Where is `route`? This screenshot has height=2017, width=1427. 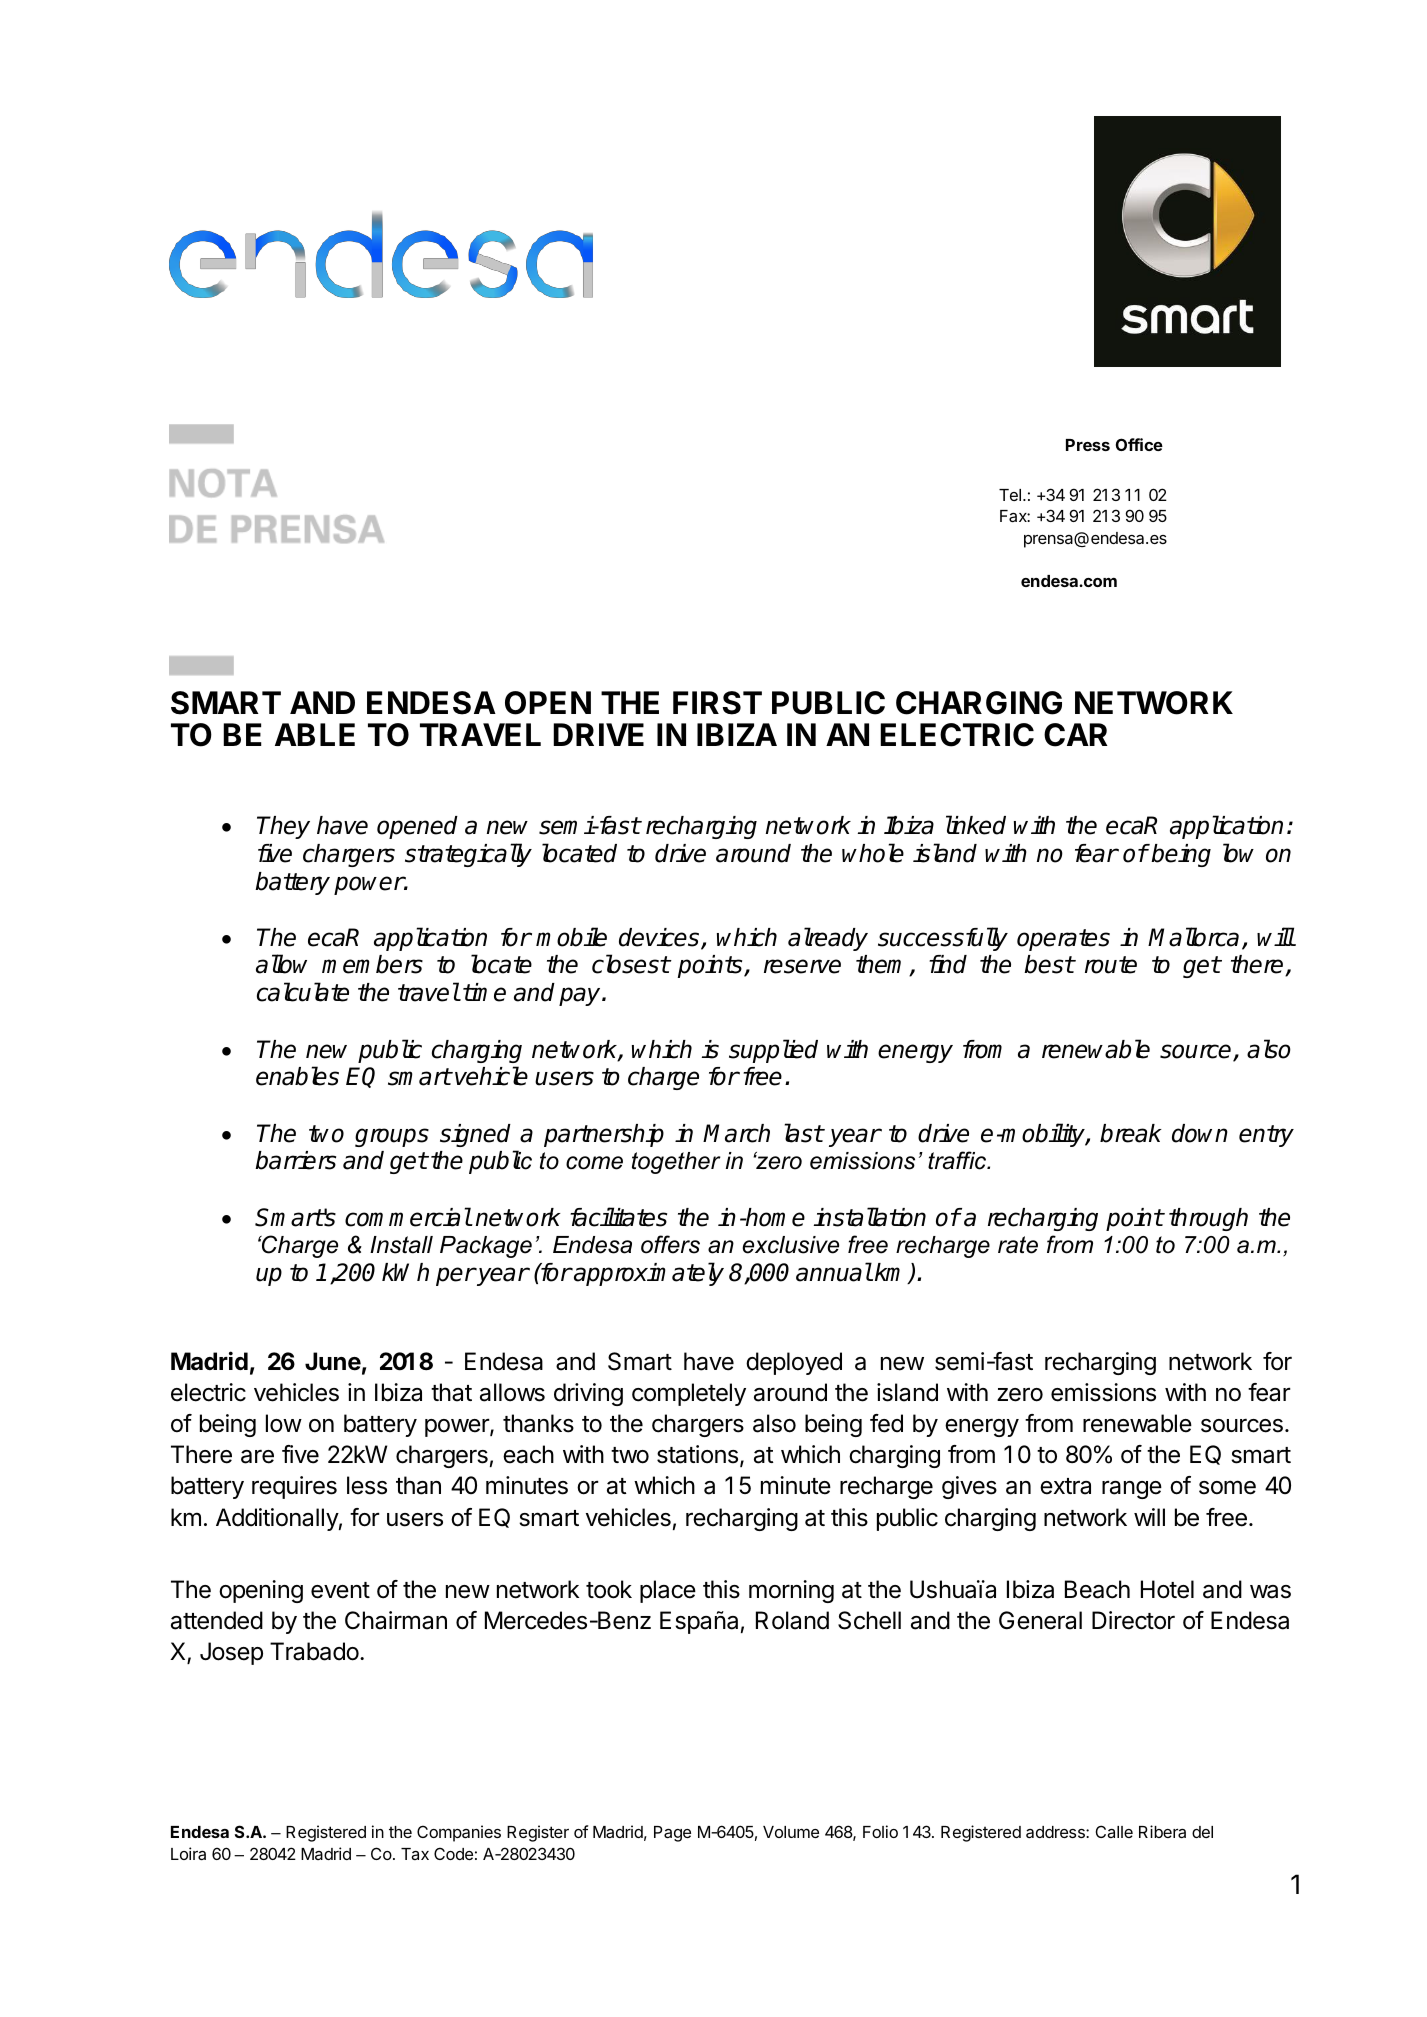 route is located at coordinates (1111, 965).
